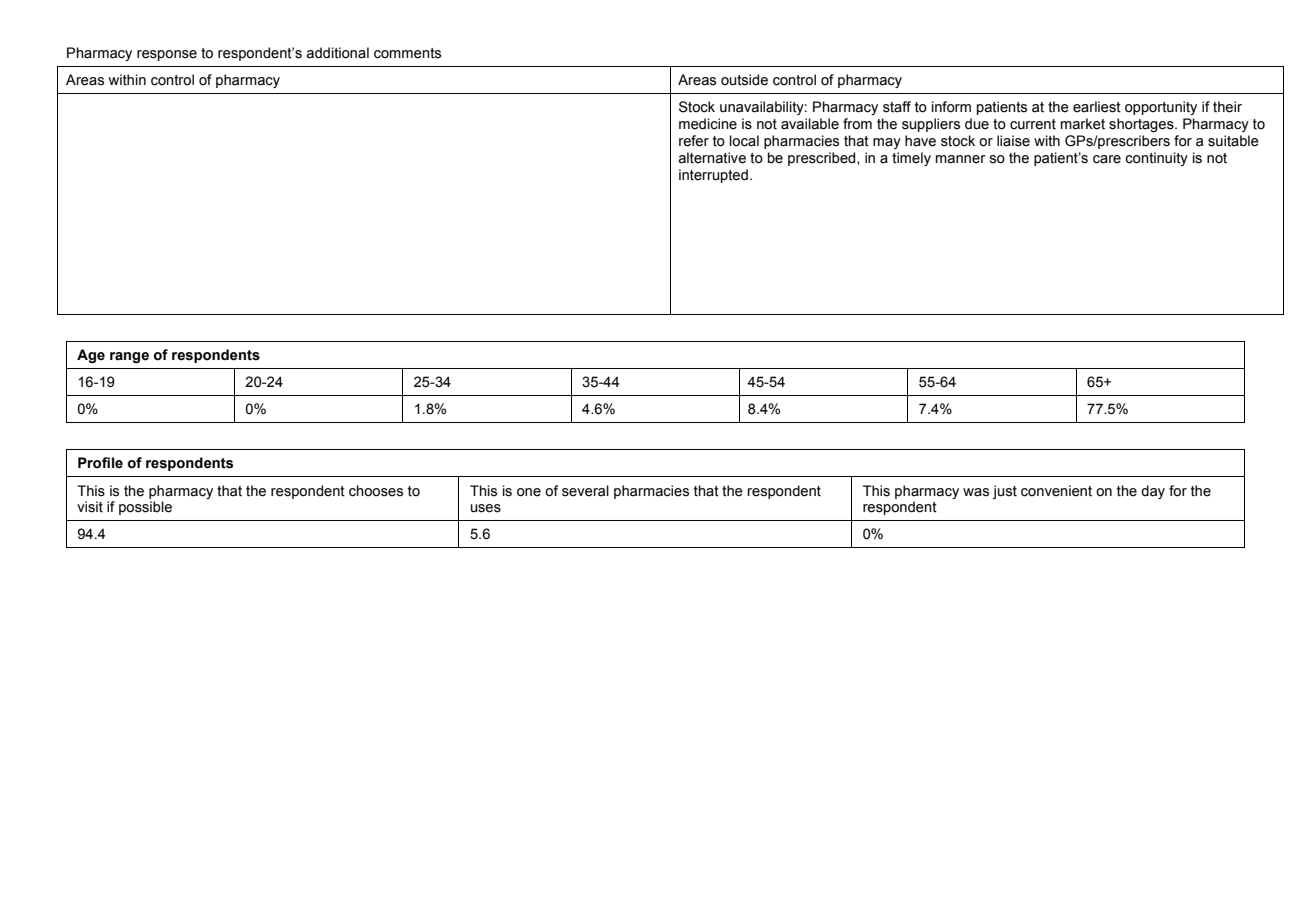 The height and width of the screenshot is (924, 1308). I want to click on earliest, so click(1097, 107).
